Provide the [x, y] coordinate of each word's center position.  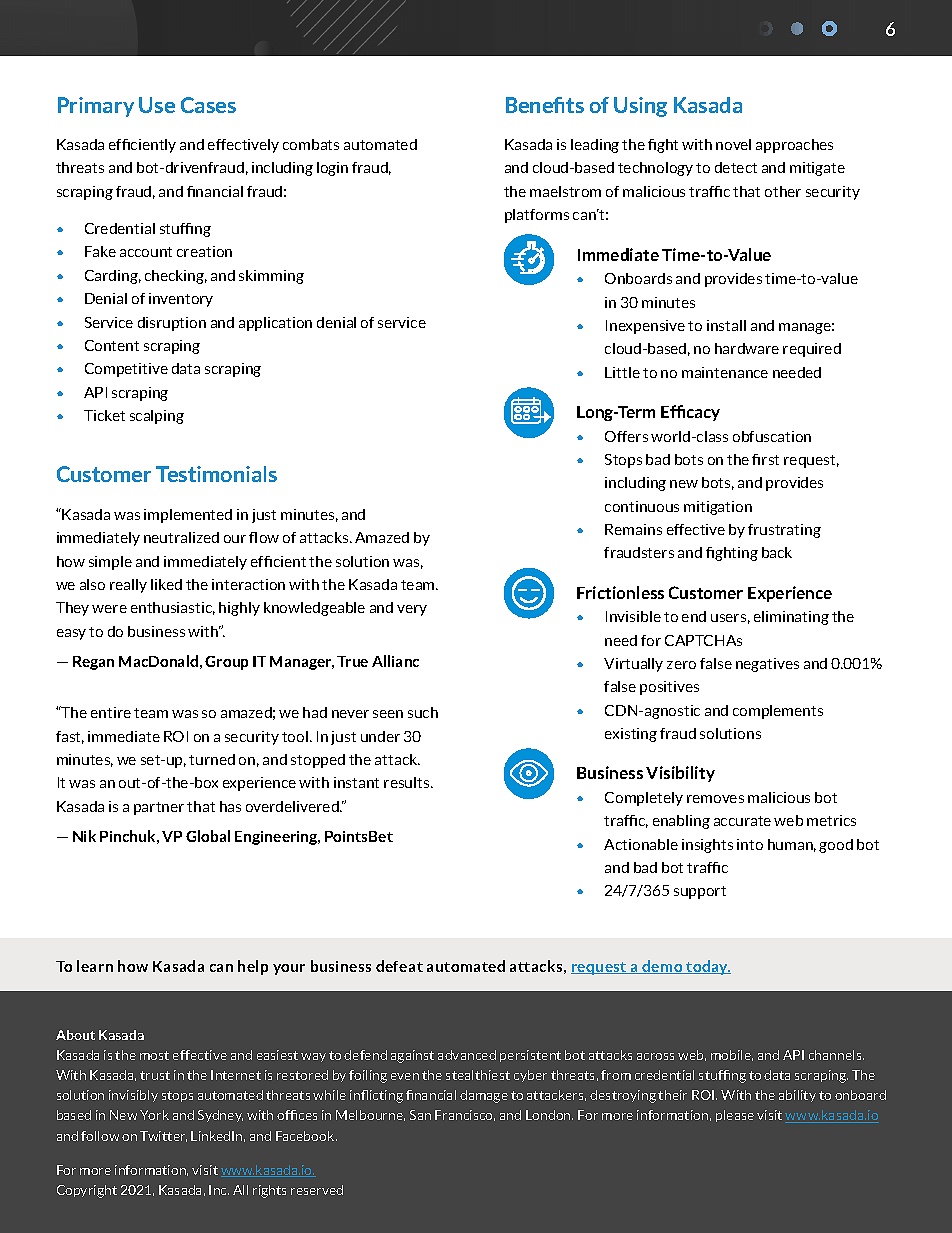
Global [208, 836]
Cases [208, 105]
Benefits [545, 105]
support [700, 892]
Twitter [163, 1136]
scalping [157, 417]
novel [733, 144]
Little [622, 372]
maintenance [725, 372]
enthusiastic [173, 608]
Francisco [465, 1115]
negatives [767, 665]
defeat [399, 966]
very [412, 610]
